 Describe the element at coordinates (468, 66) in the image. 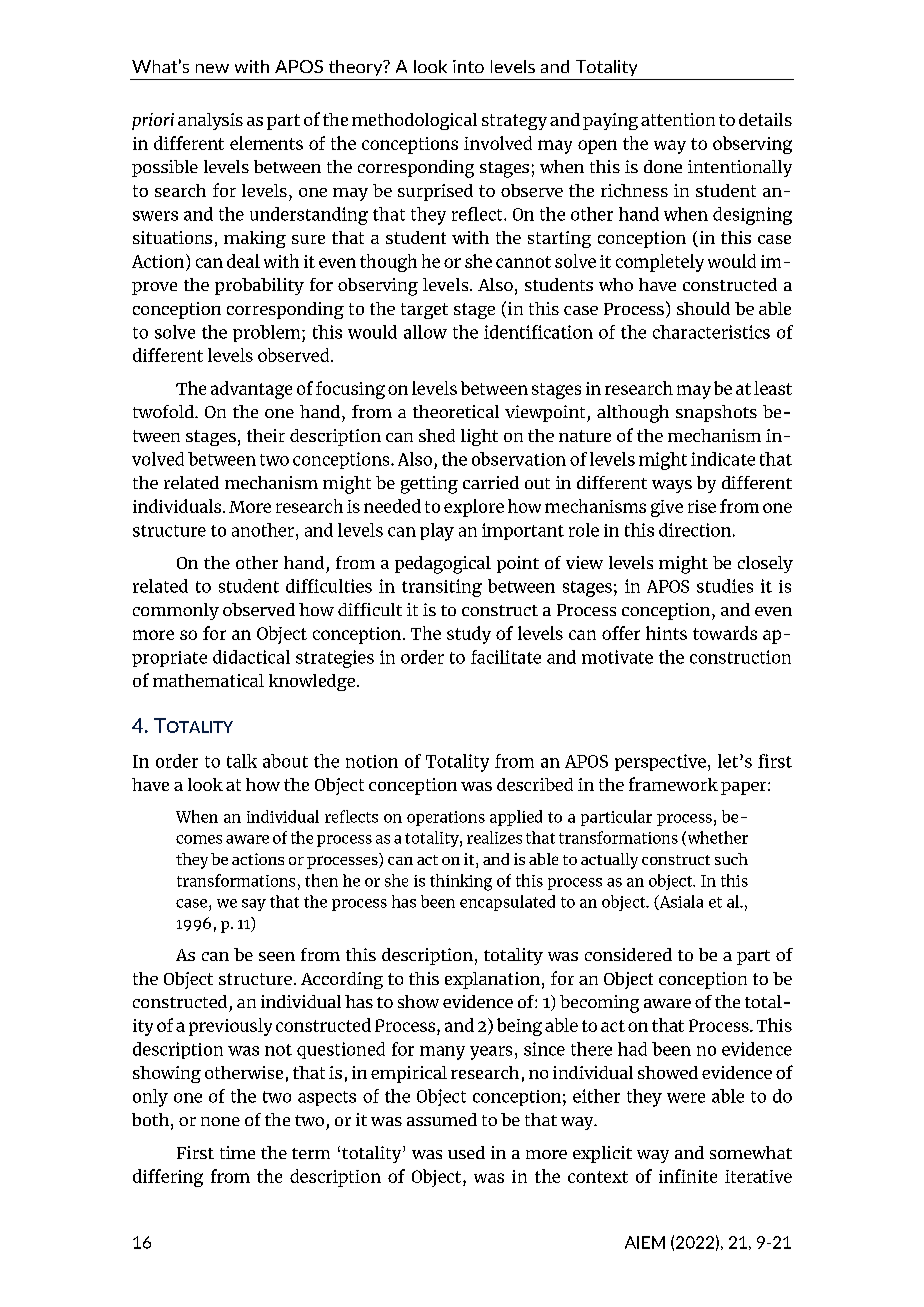

I see `into` at that location.
